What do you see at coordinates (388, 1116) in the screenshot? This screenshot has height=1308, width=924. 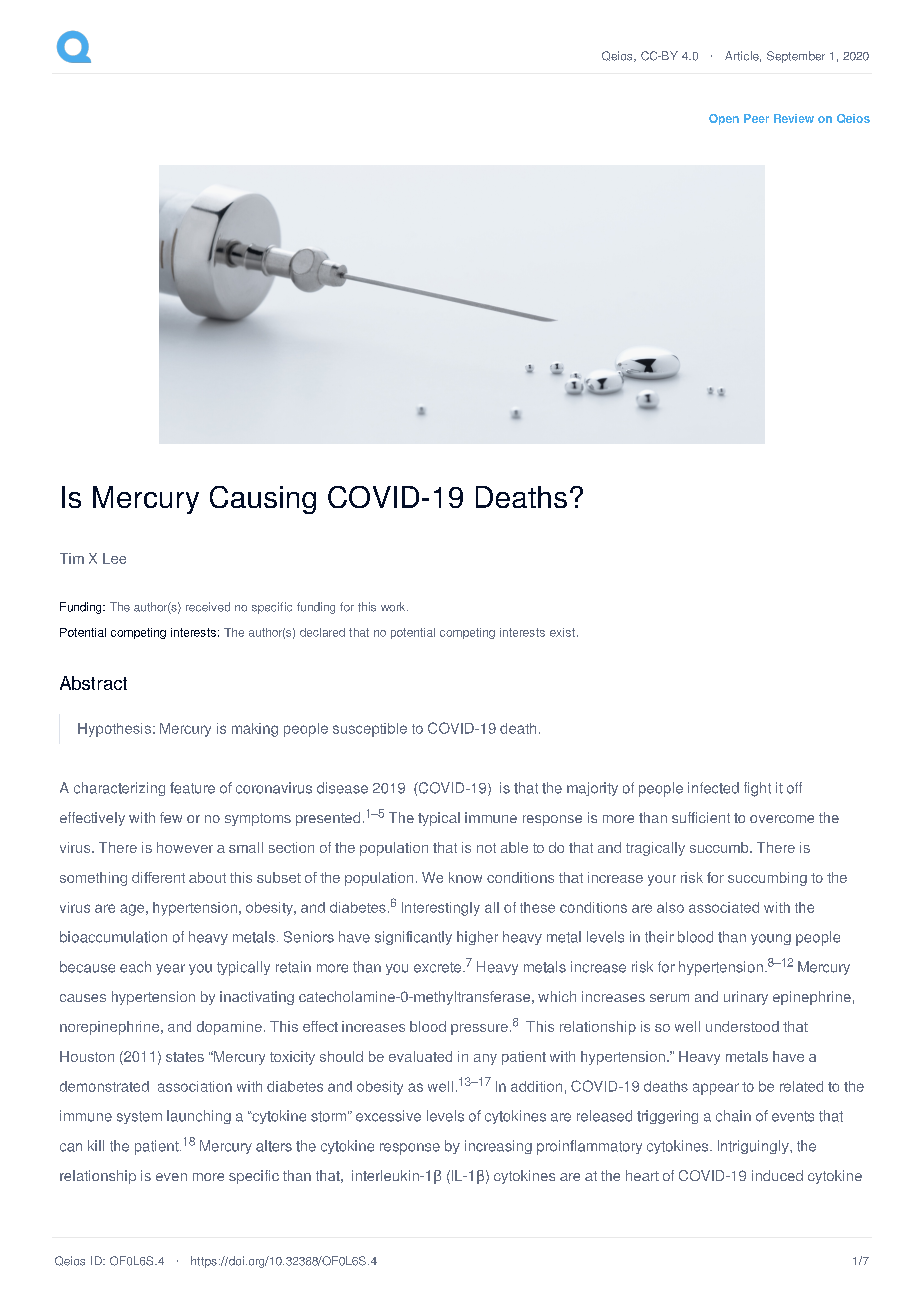 I see `excessive` at bounding box center [388, 1116].
